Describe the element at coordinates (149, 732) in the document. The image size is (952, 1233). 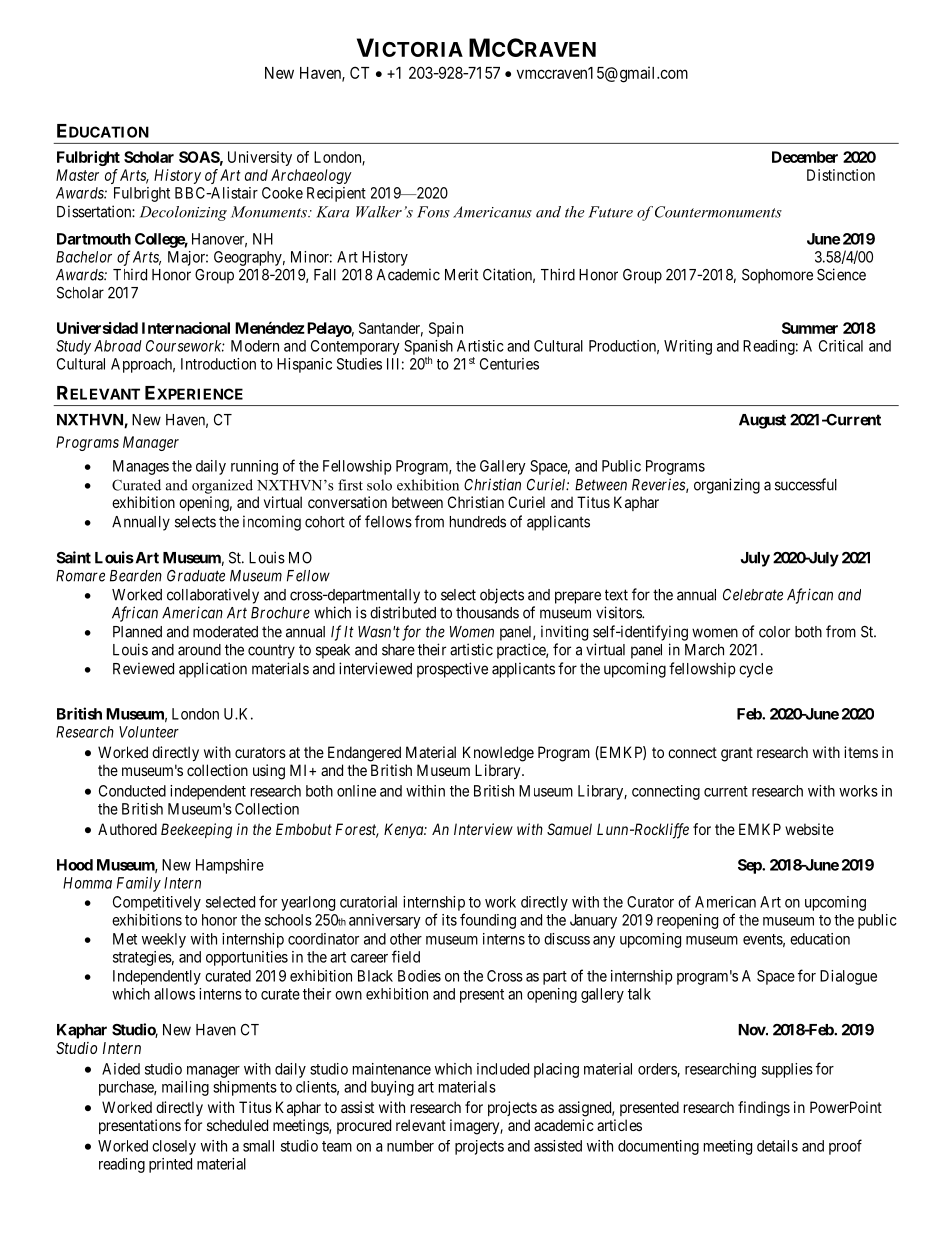
I see `Volunteer` at that location.
